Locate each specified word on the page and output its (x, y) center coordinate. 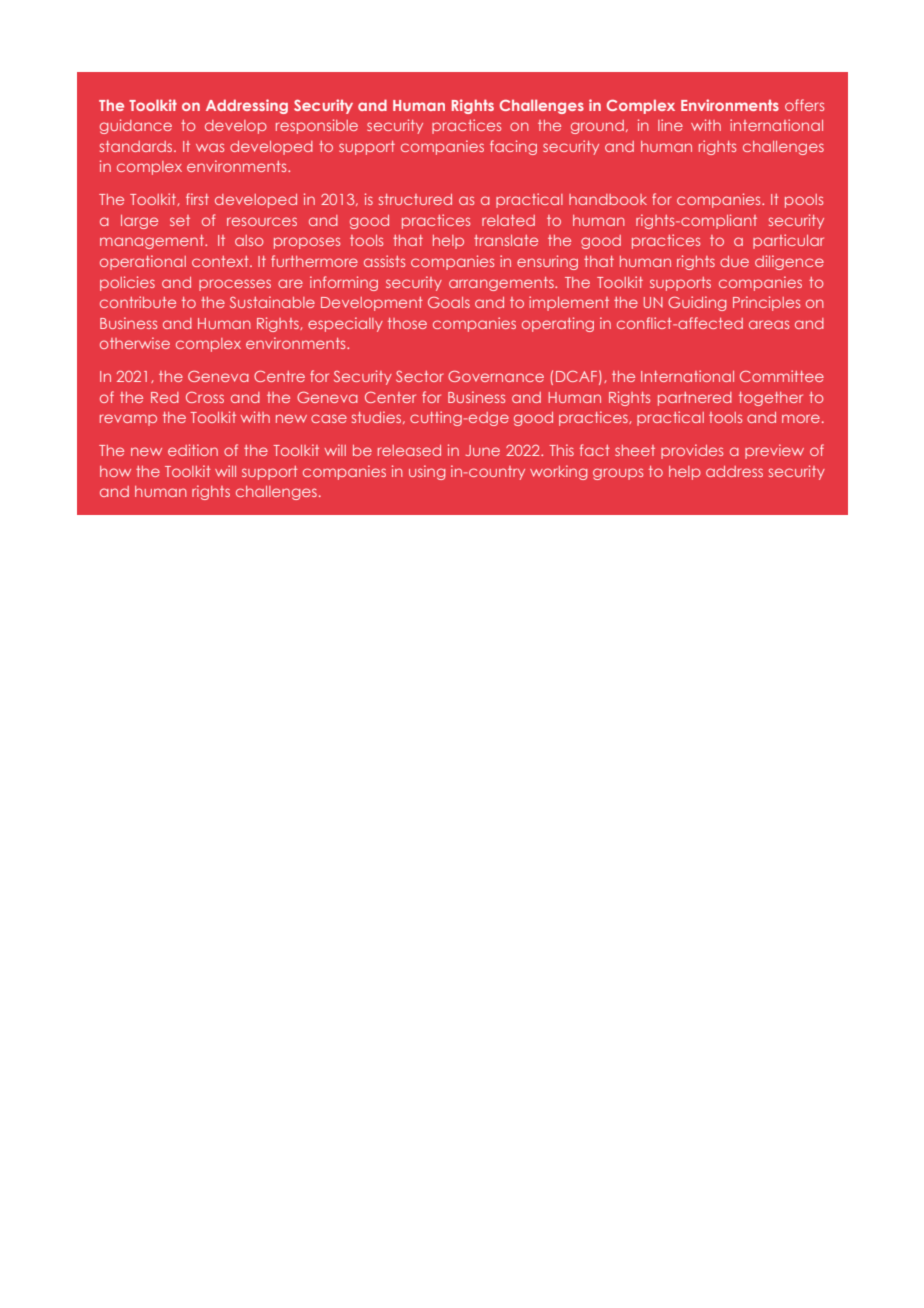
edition (193, 450)
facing (513, 147)
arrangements (502, 284)
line (670, 125)
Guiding (697, 303)
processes (235, 285)
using (427, 472)
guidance (136, 126)
